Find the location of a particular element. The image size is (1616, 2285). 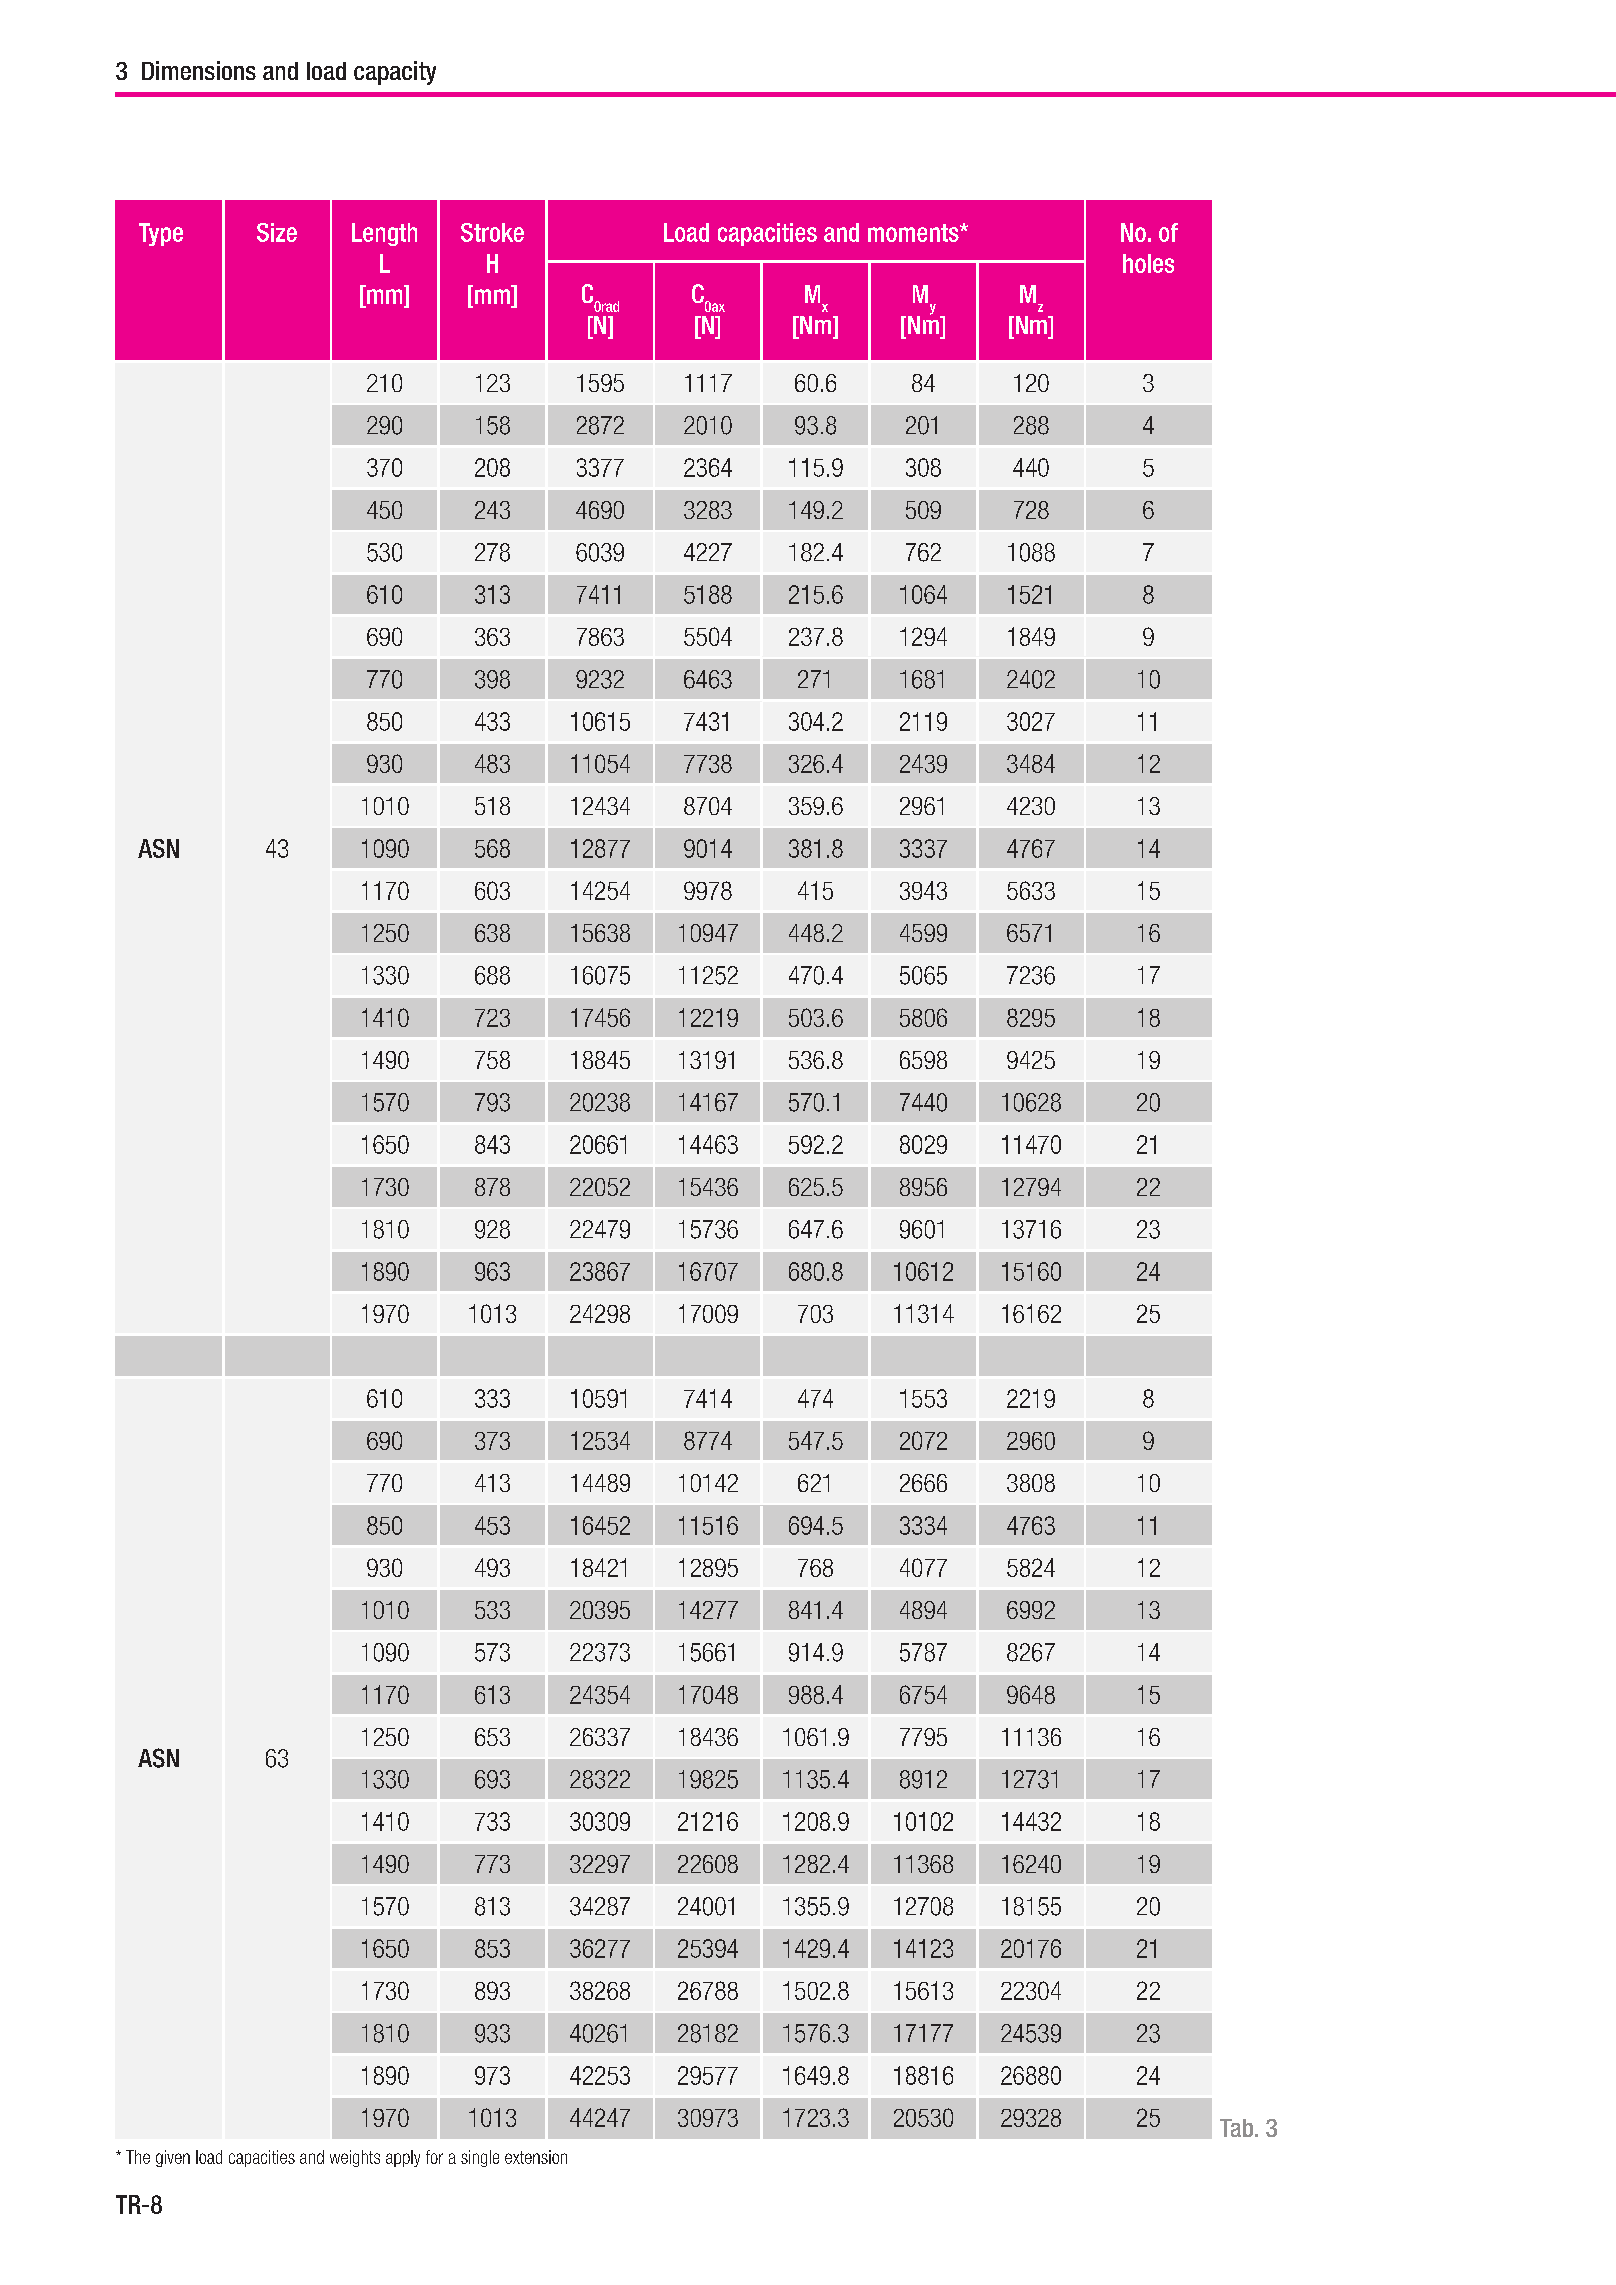

holes is located at coordinates (1148, 263).
